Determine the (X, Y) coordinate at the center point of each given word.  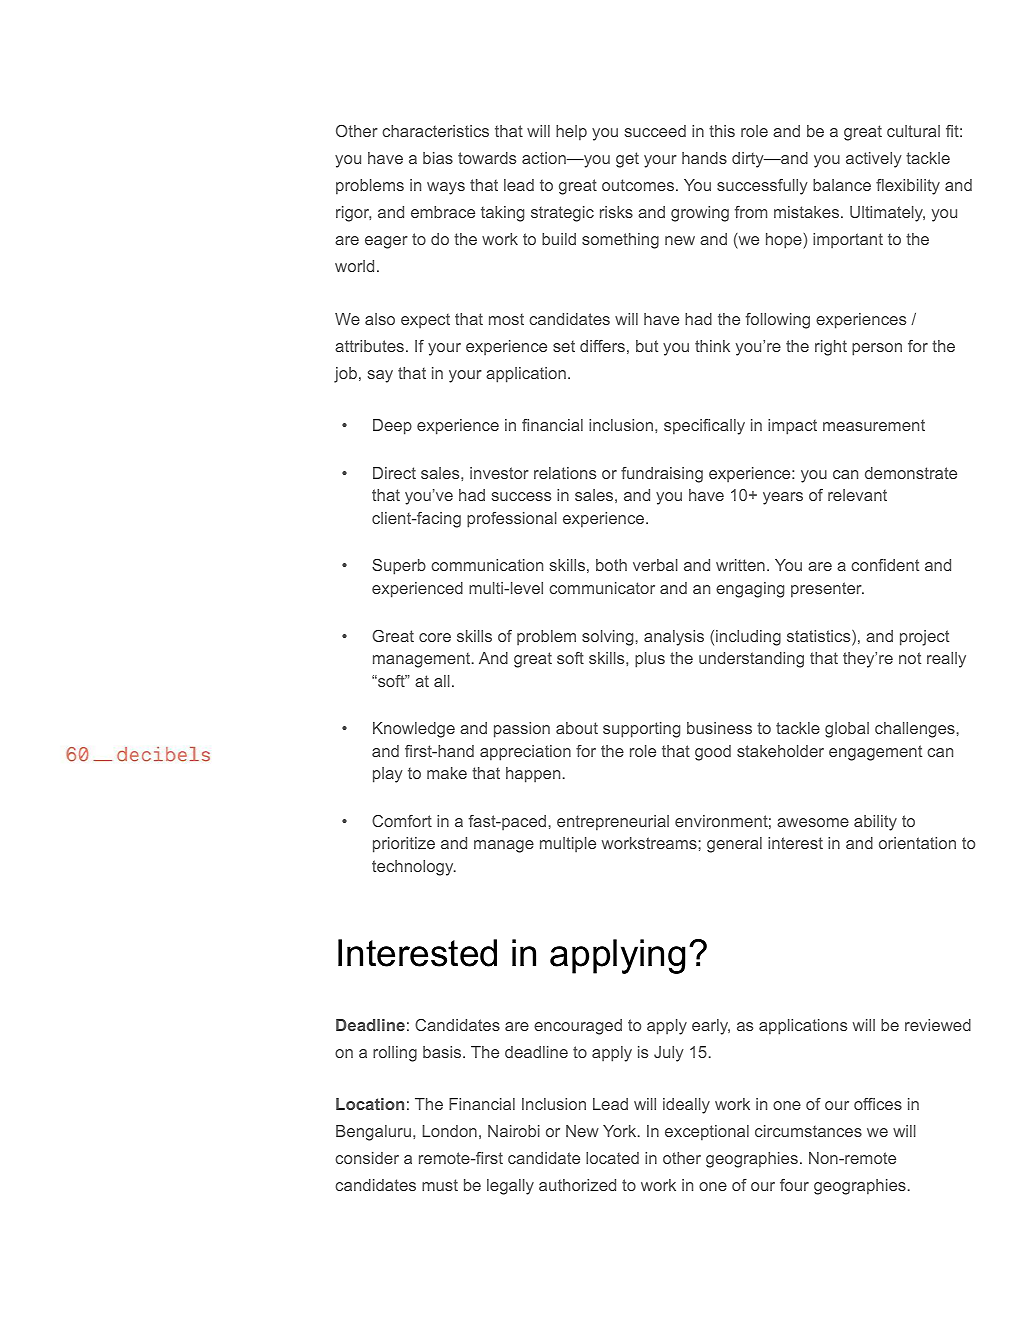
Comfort (402, 821)
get (627, 160)
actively (874, 160)
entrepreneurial (613, 823)
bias (438, 158)
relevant (857, 495)
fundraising (662, 475)
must (440, 1185)
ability (875, 823)
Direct (394, 473)
